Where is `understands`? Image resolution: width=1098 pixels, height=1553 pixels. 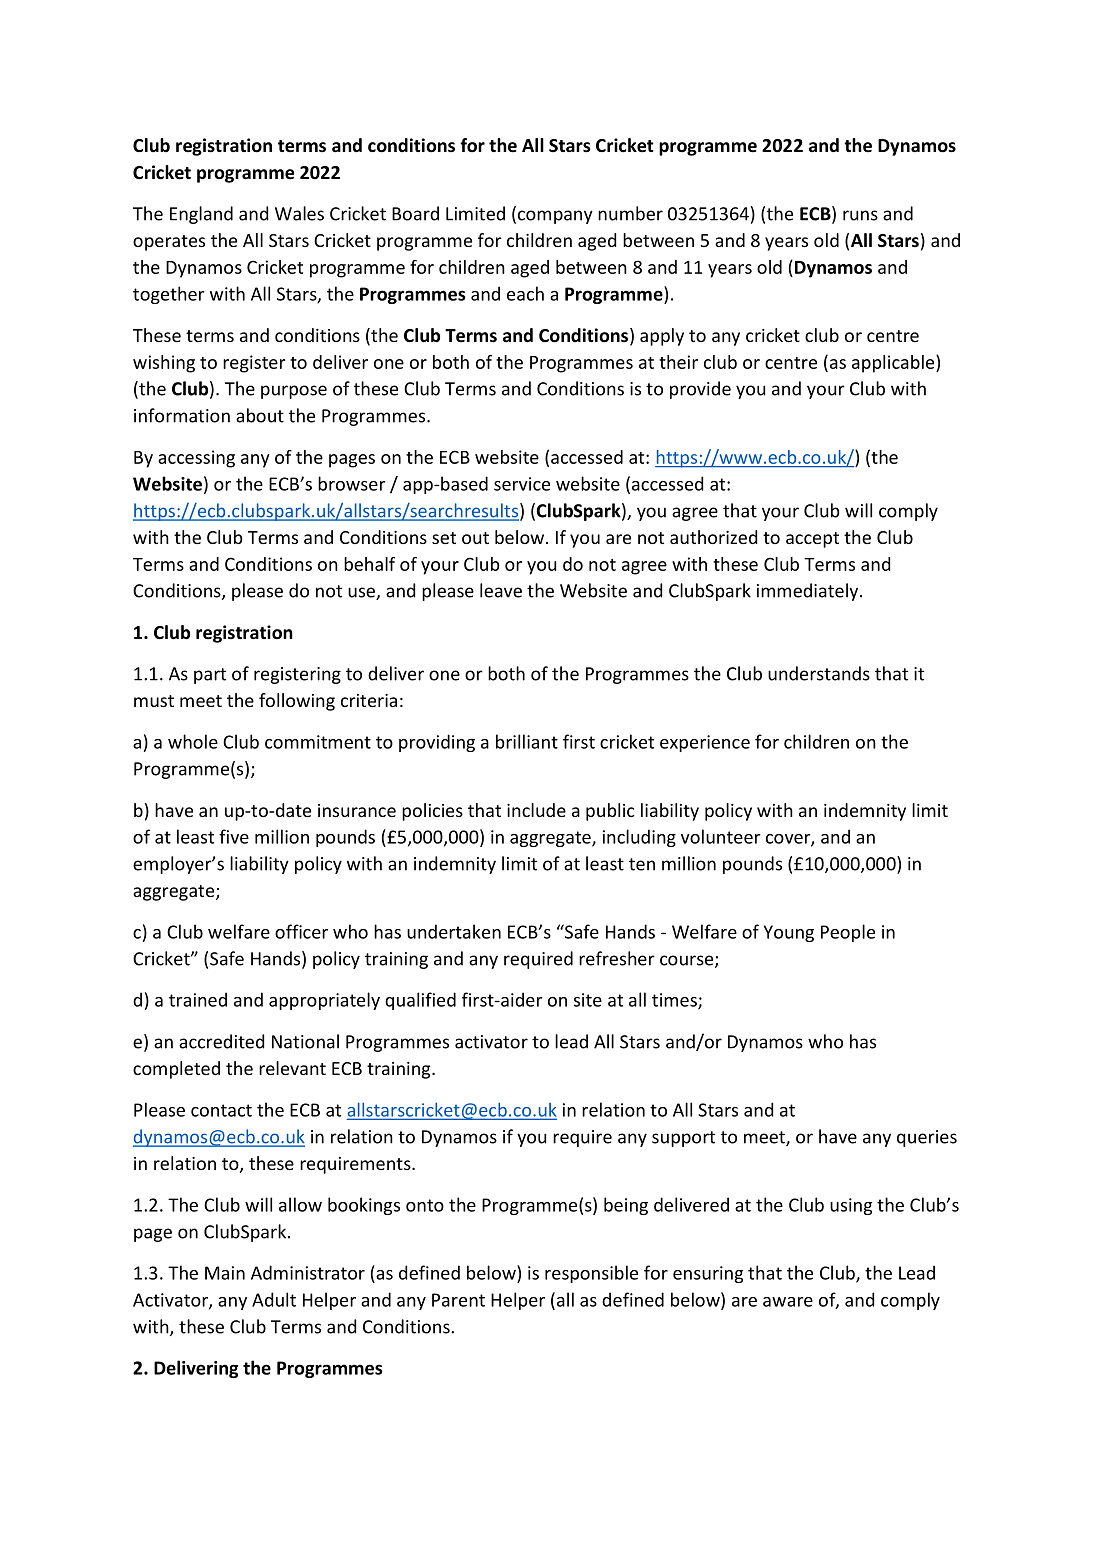
understands is located at coordinates (819, 673).
